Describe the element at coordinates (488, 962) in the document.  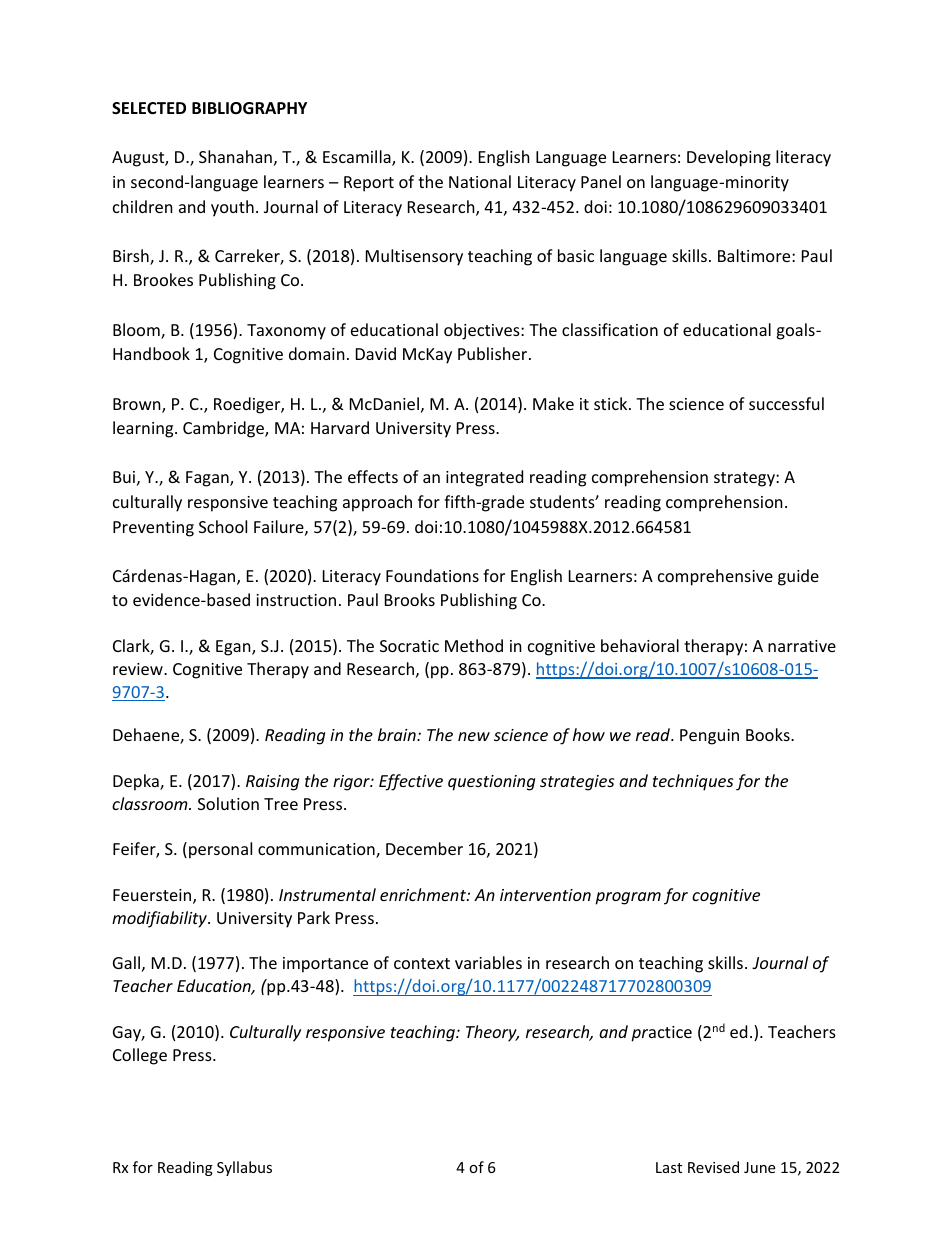
I see `variables` at that location.
